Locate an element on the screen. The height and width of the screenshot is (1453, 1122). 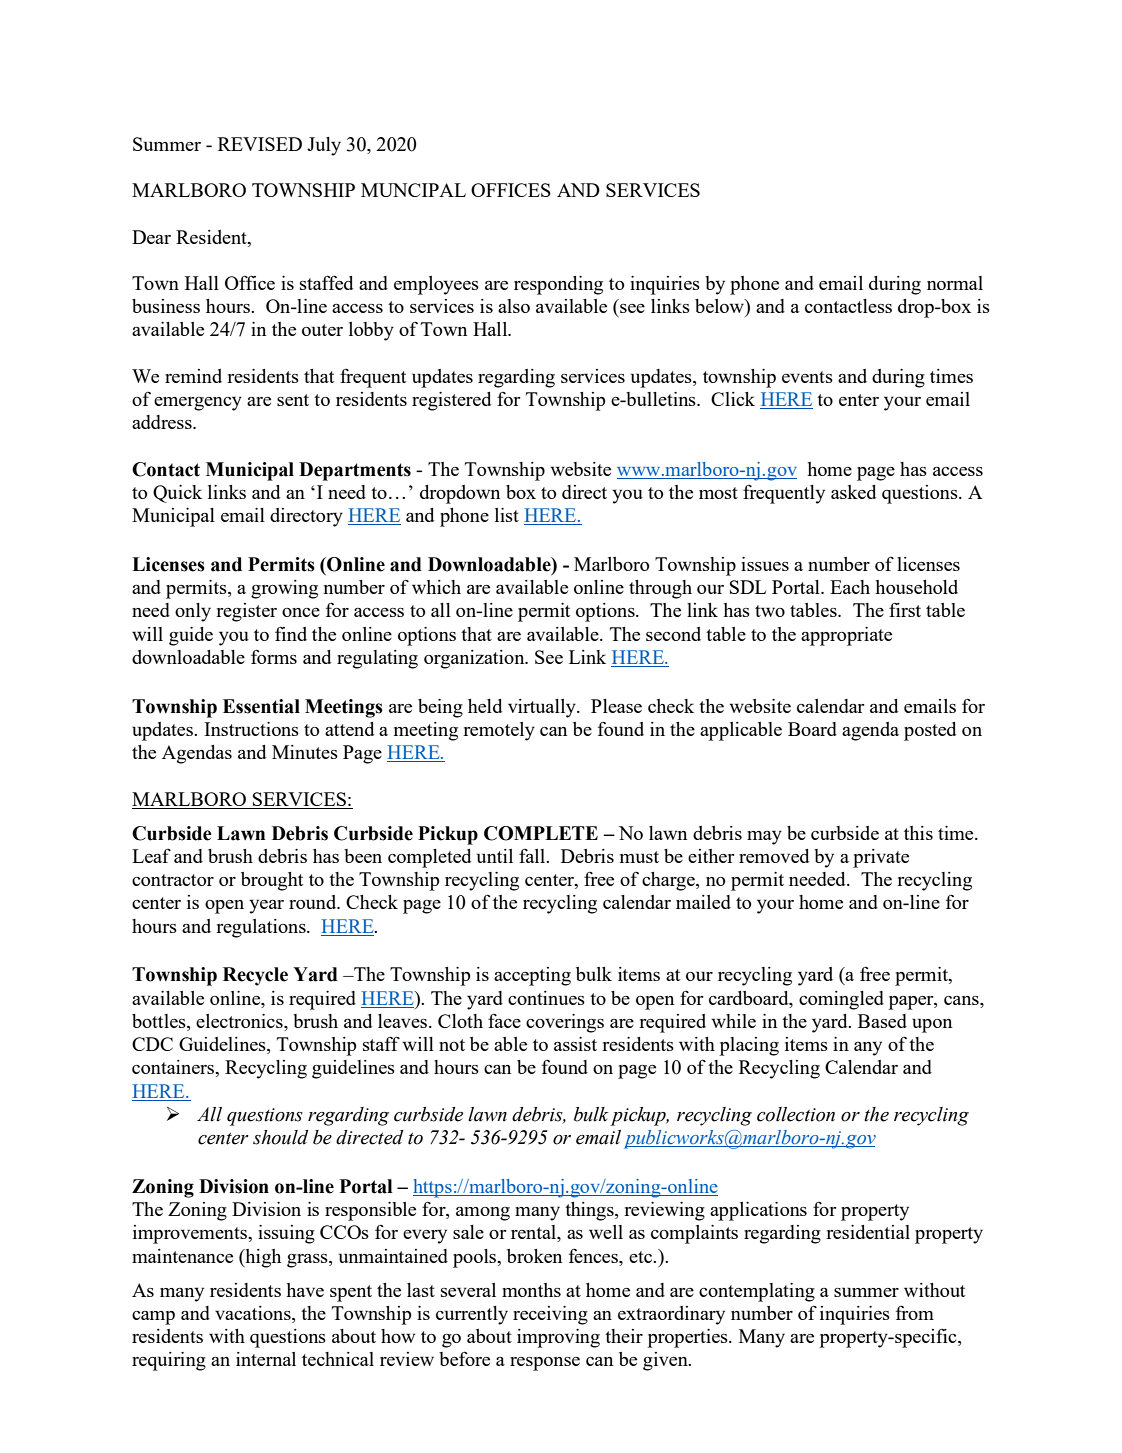
Each is located at coordinates (850, 587).
